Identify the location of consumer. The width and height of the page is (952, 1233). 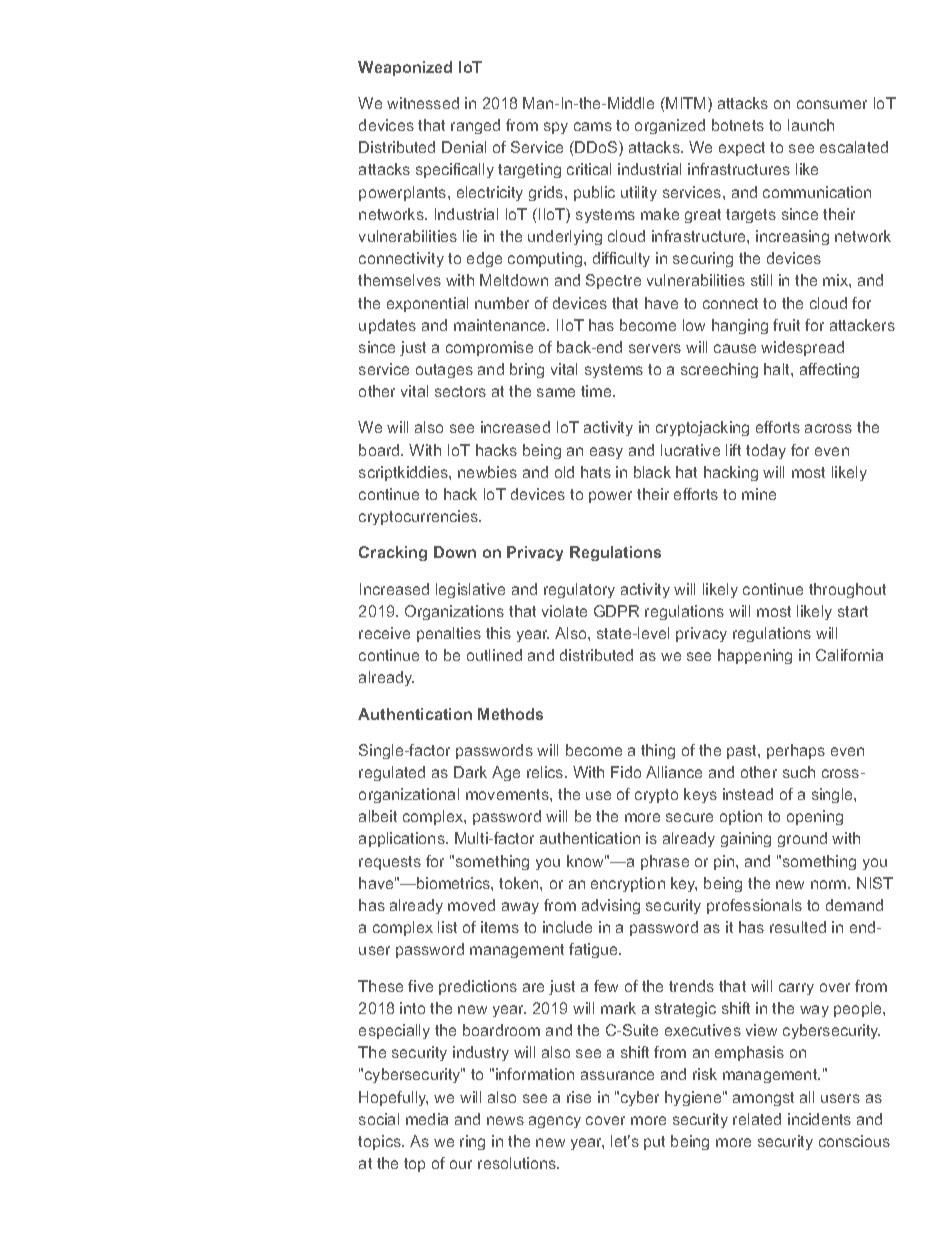
(832, 104).
